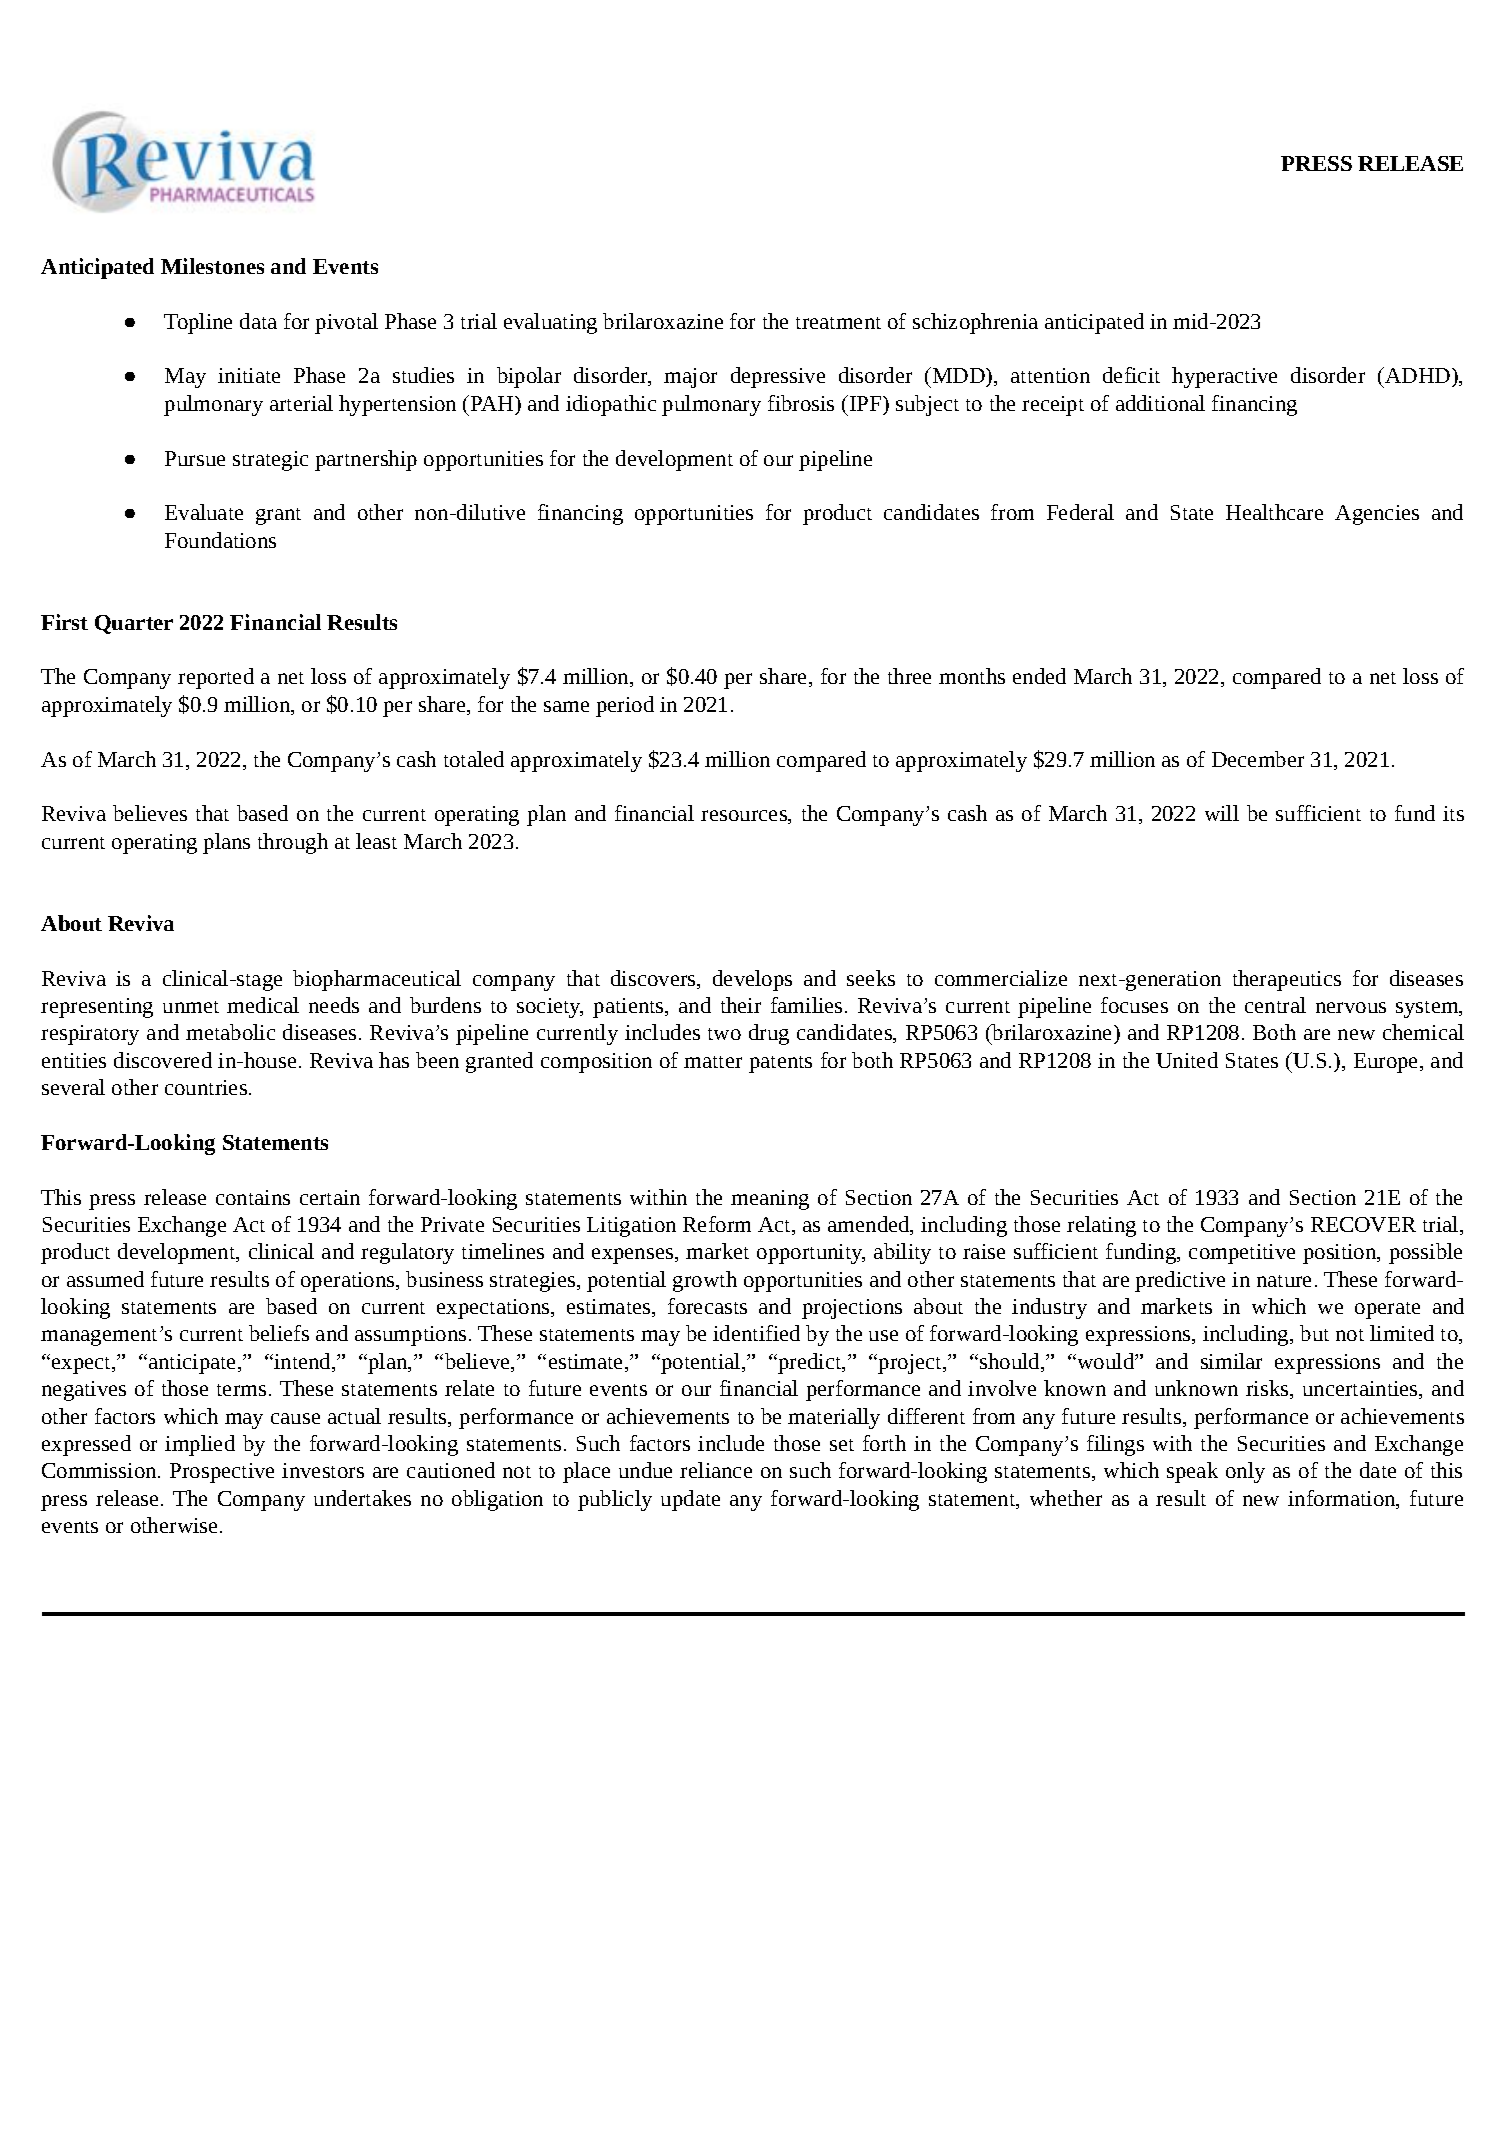 The image size is (1508, 2134). I want to click on only, so click(1245, 1472).
